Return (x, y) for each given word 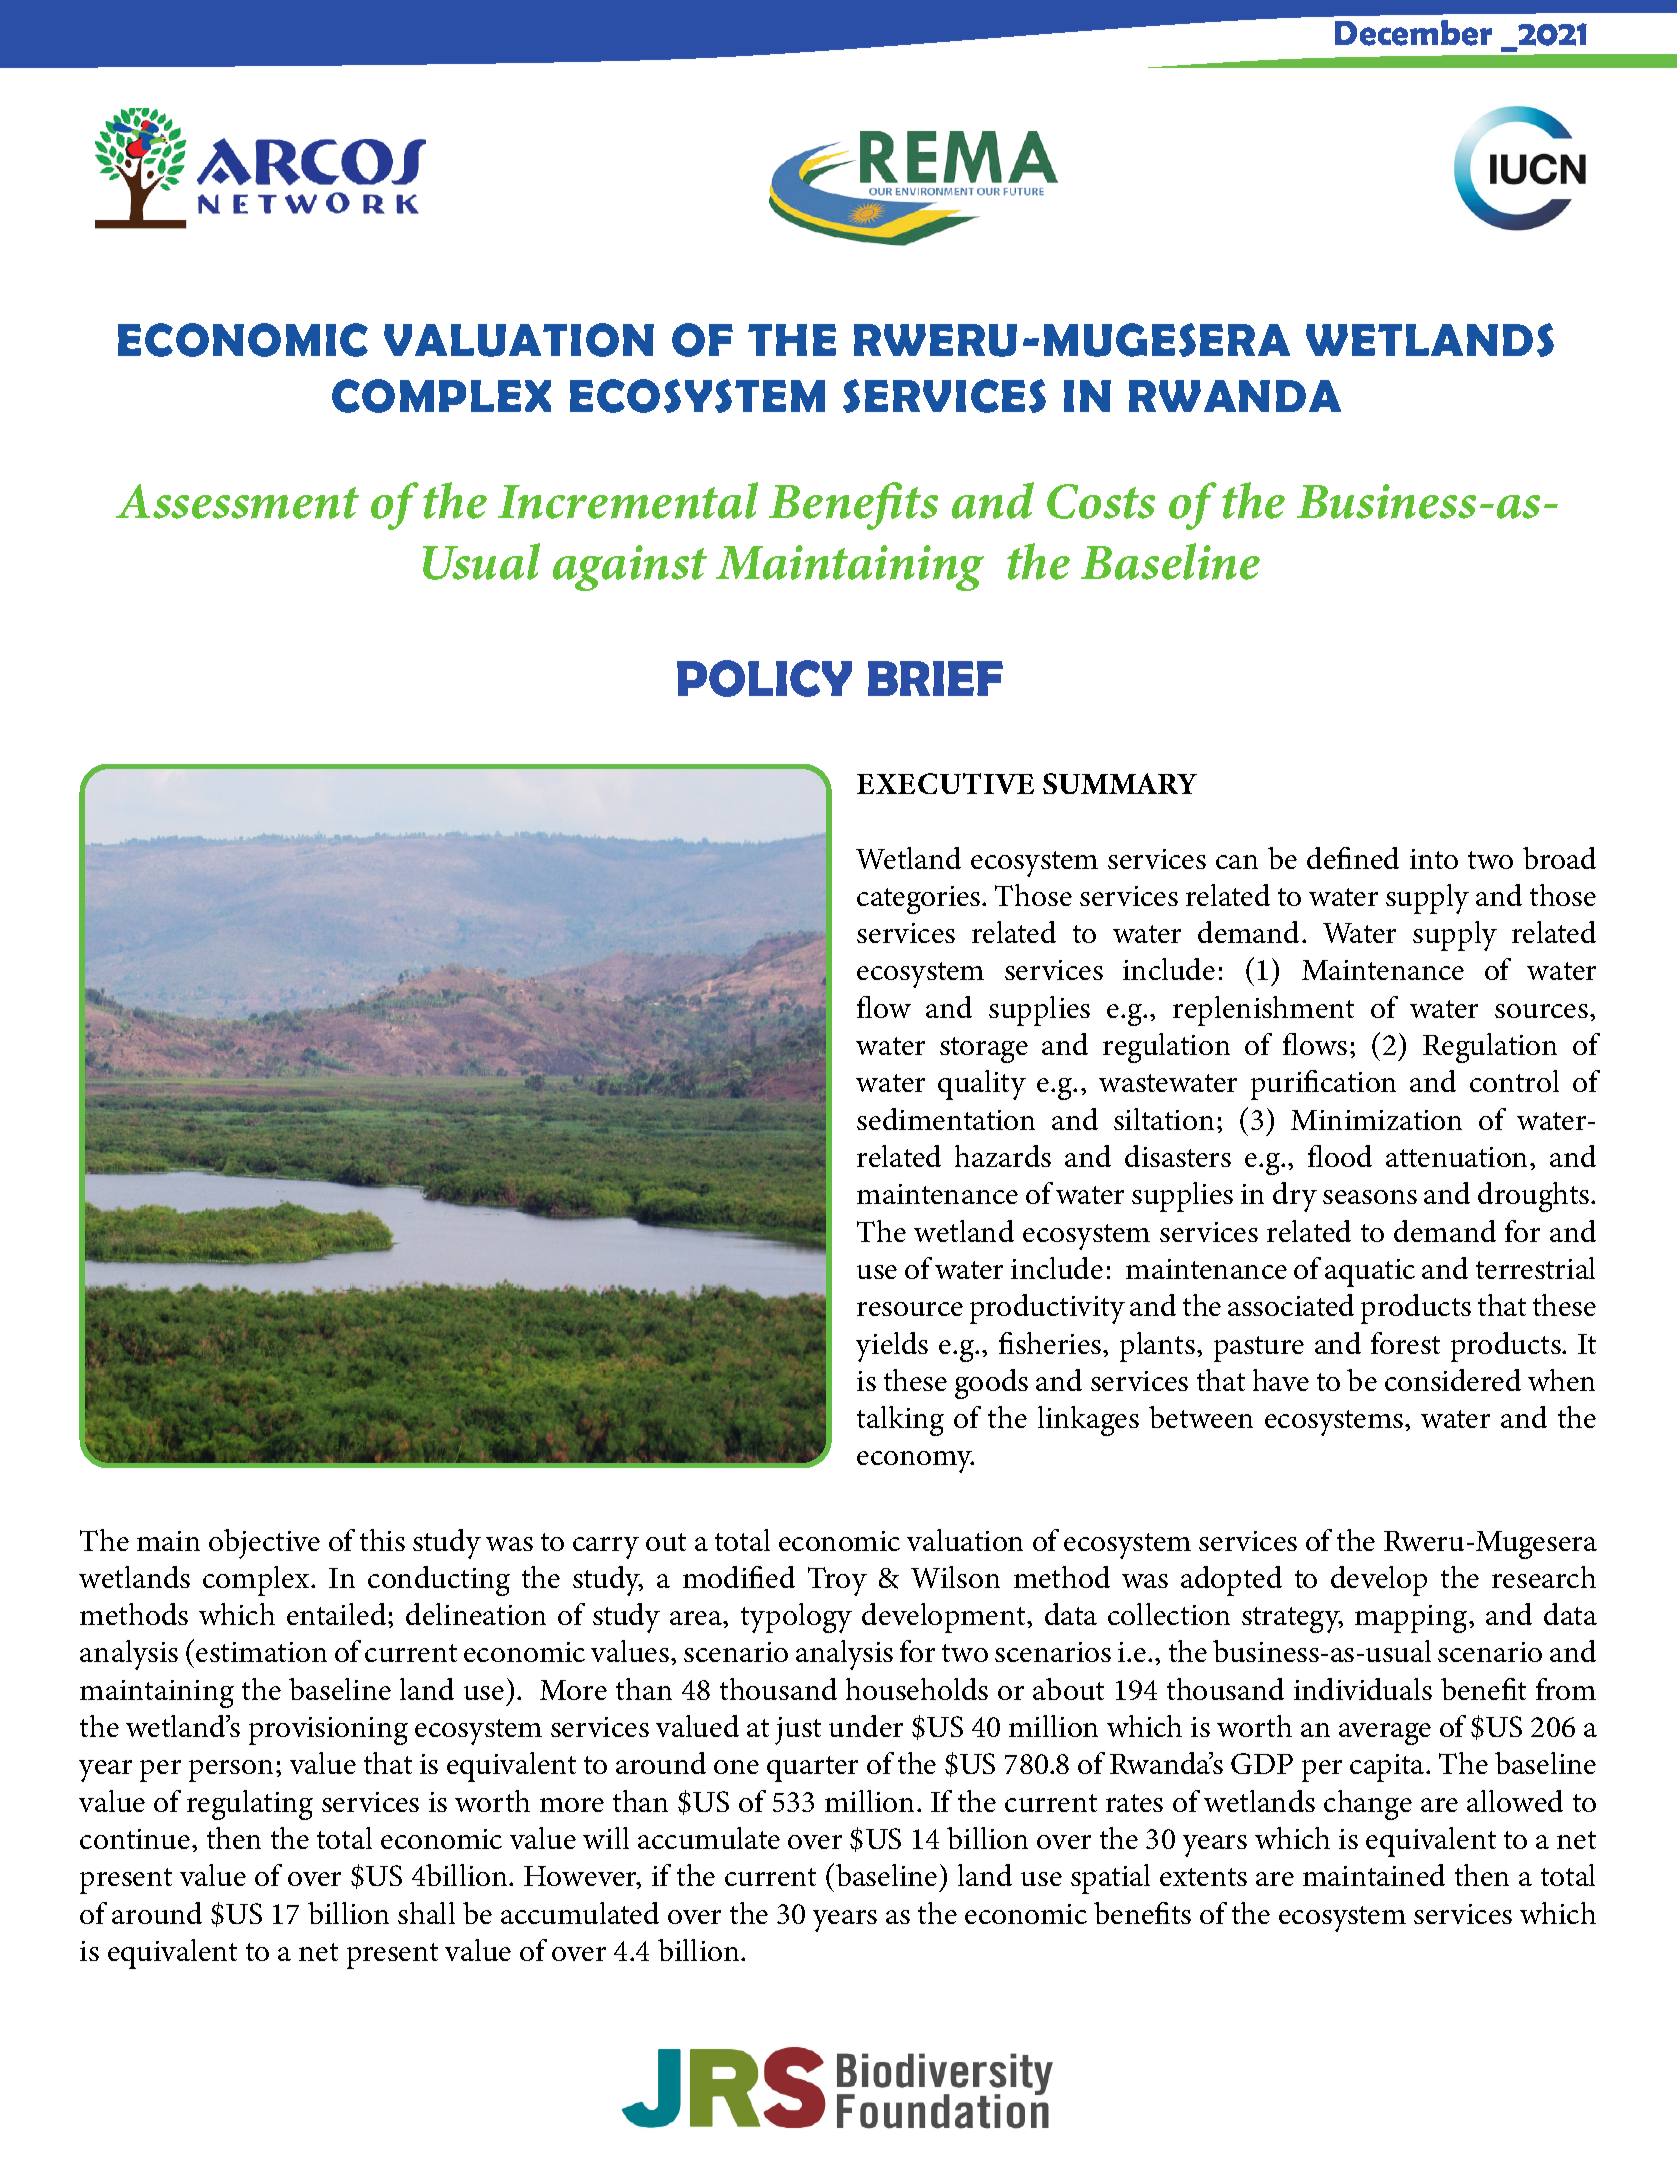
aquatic (1370, 1273)
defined (1353, 858)
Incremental (628, 500)
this (382, 1540)
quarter (812, 1769)
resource (910, 1309)
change (1368, 1805)
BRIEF (935, 678)
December (1413, 33)
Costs (1101, 501)
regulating (250, 1805)
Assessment (237, 501)
